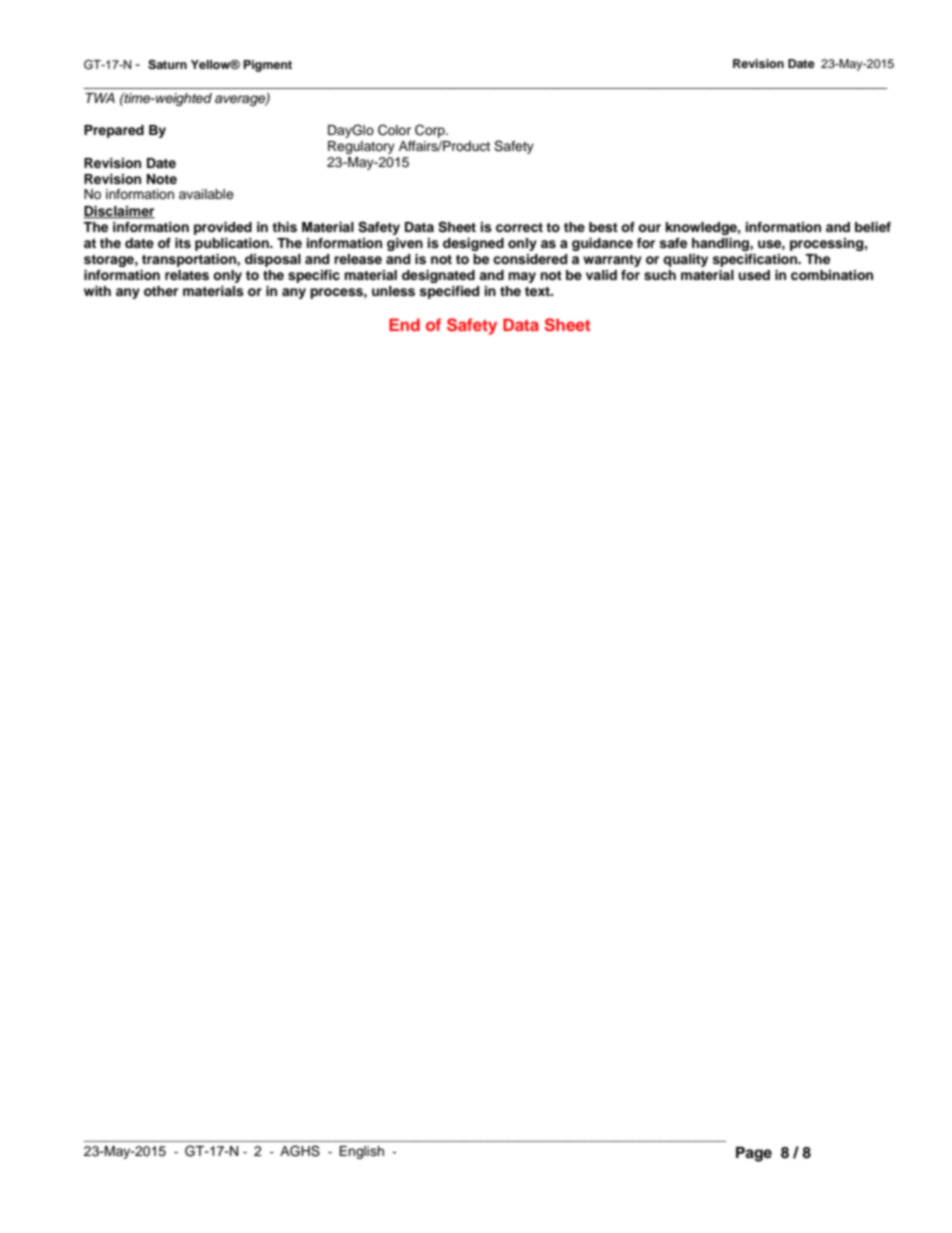 This screenshot has height=1233, width=952. I want to click on Corp, so click(431, 131).
